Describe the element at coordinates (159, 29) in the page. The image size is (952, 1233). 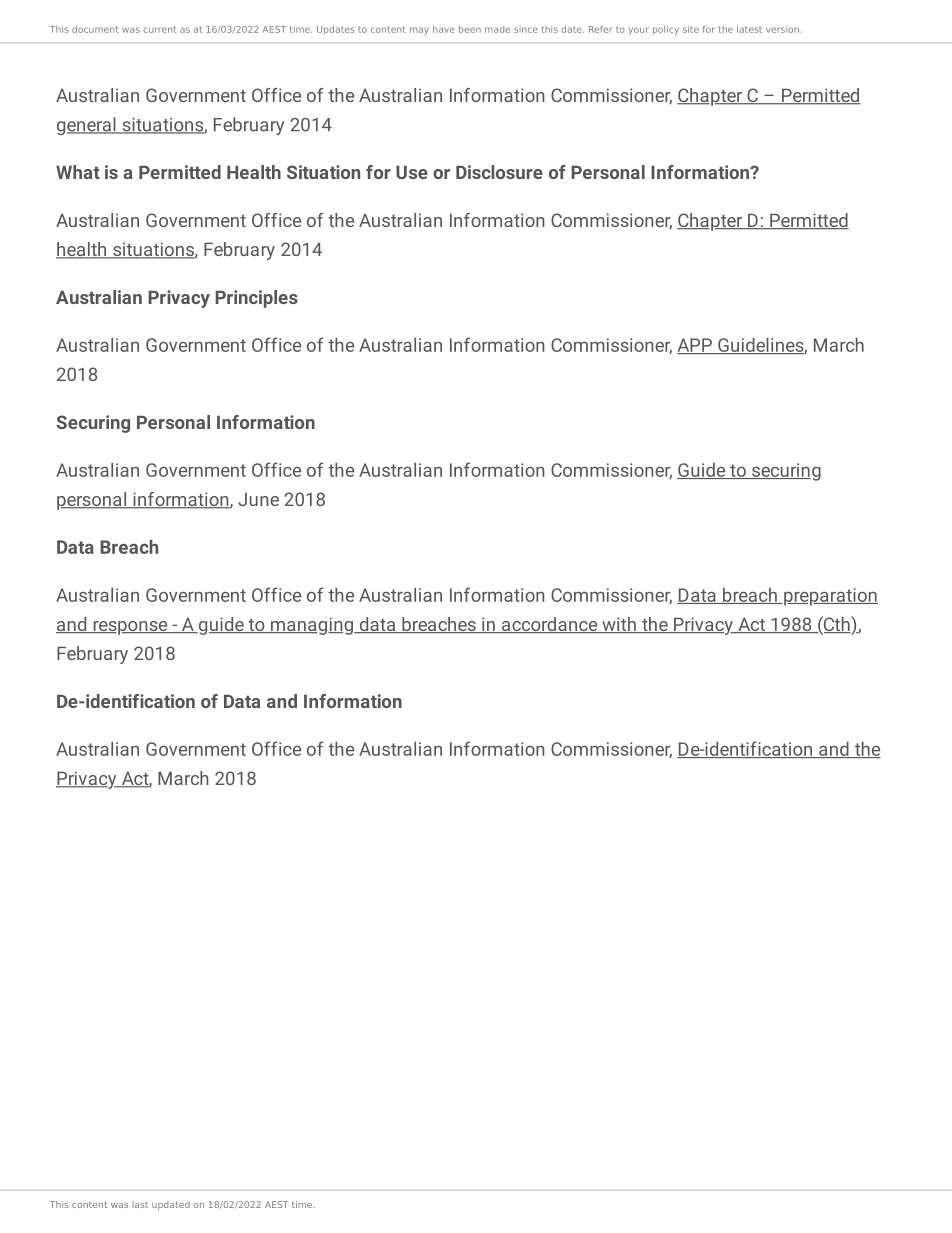
I see `current` at that location.
